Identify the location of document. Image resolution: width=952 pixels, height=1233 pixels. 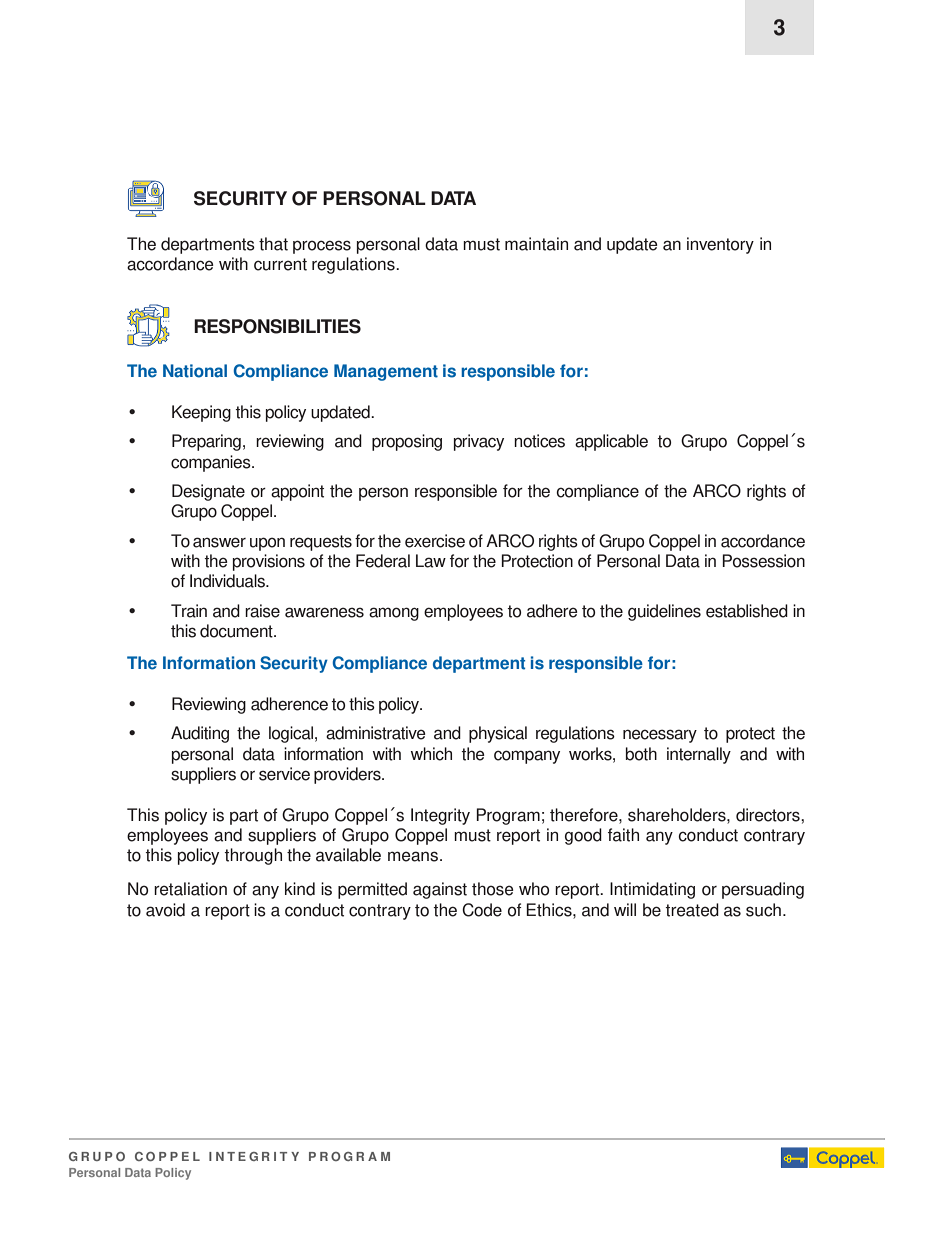
(237, 631).
